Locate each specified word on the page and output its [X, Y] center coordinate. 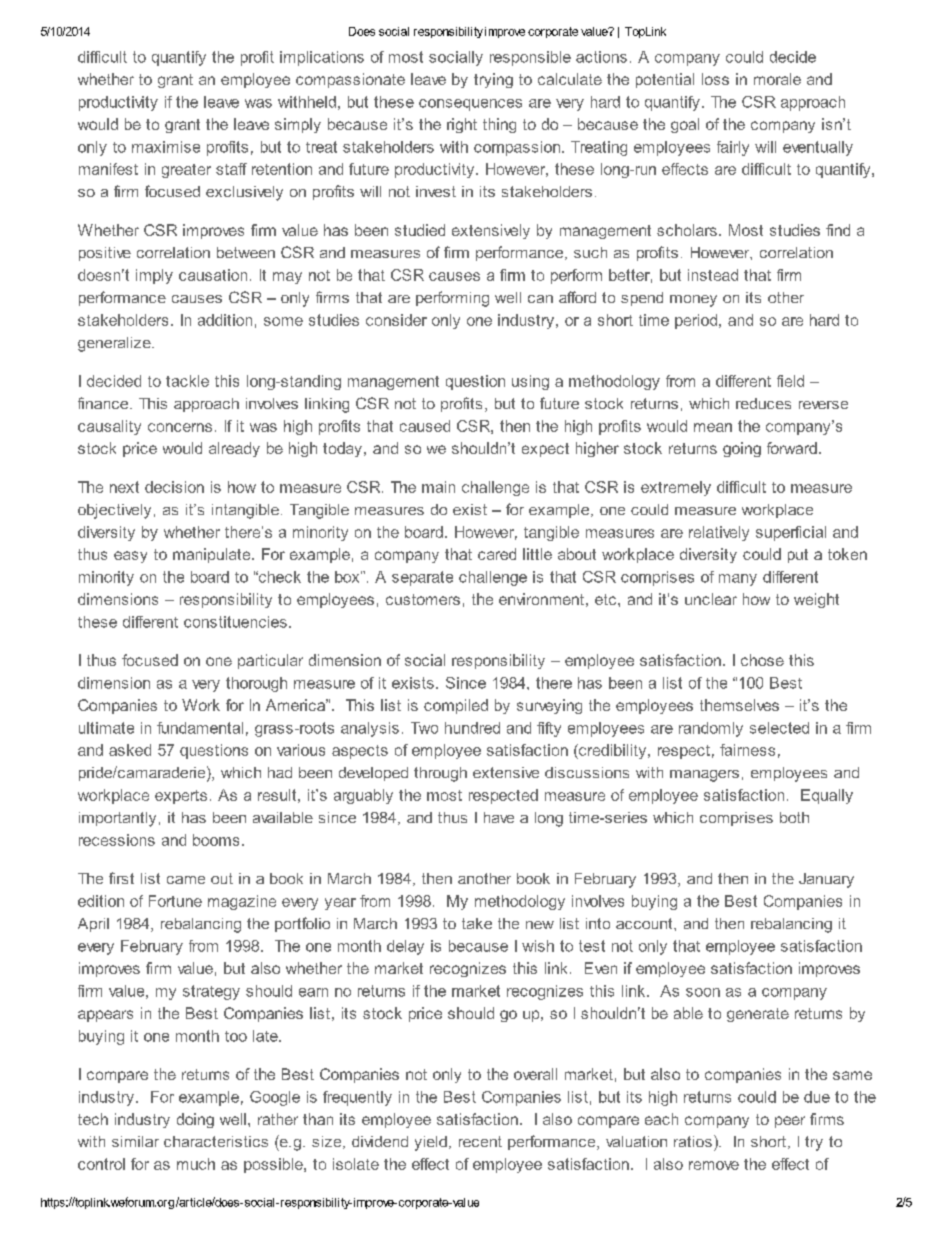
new [540, 925]
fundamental [200, 728]
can [540, 299]
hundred [472, 728]
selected [779, 728]
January [826, 880]
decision [174, 487]
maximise [166, 147]
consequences [470, 105]
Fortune [175, 901]
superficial [791, 533]
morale [777, 79]
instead [713, 275]
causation [213, 275]
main [438, 487]
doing [195, 1120]
